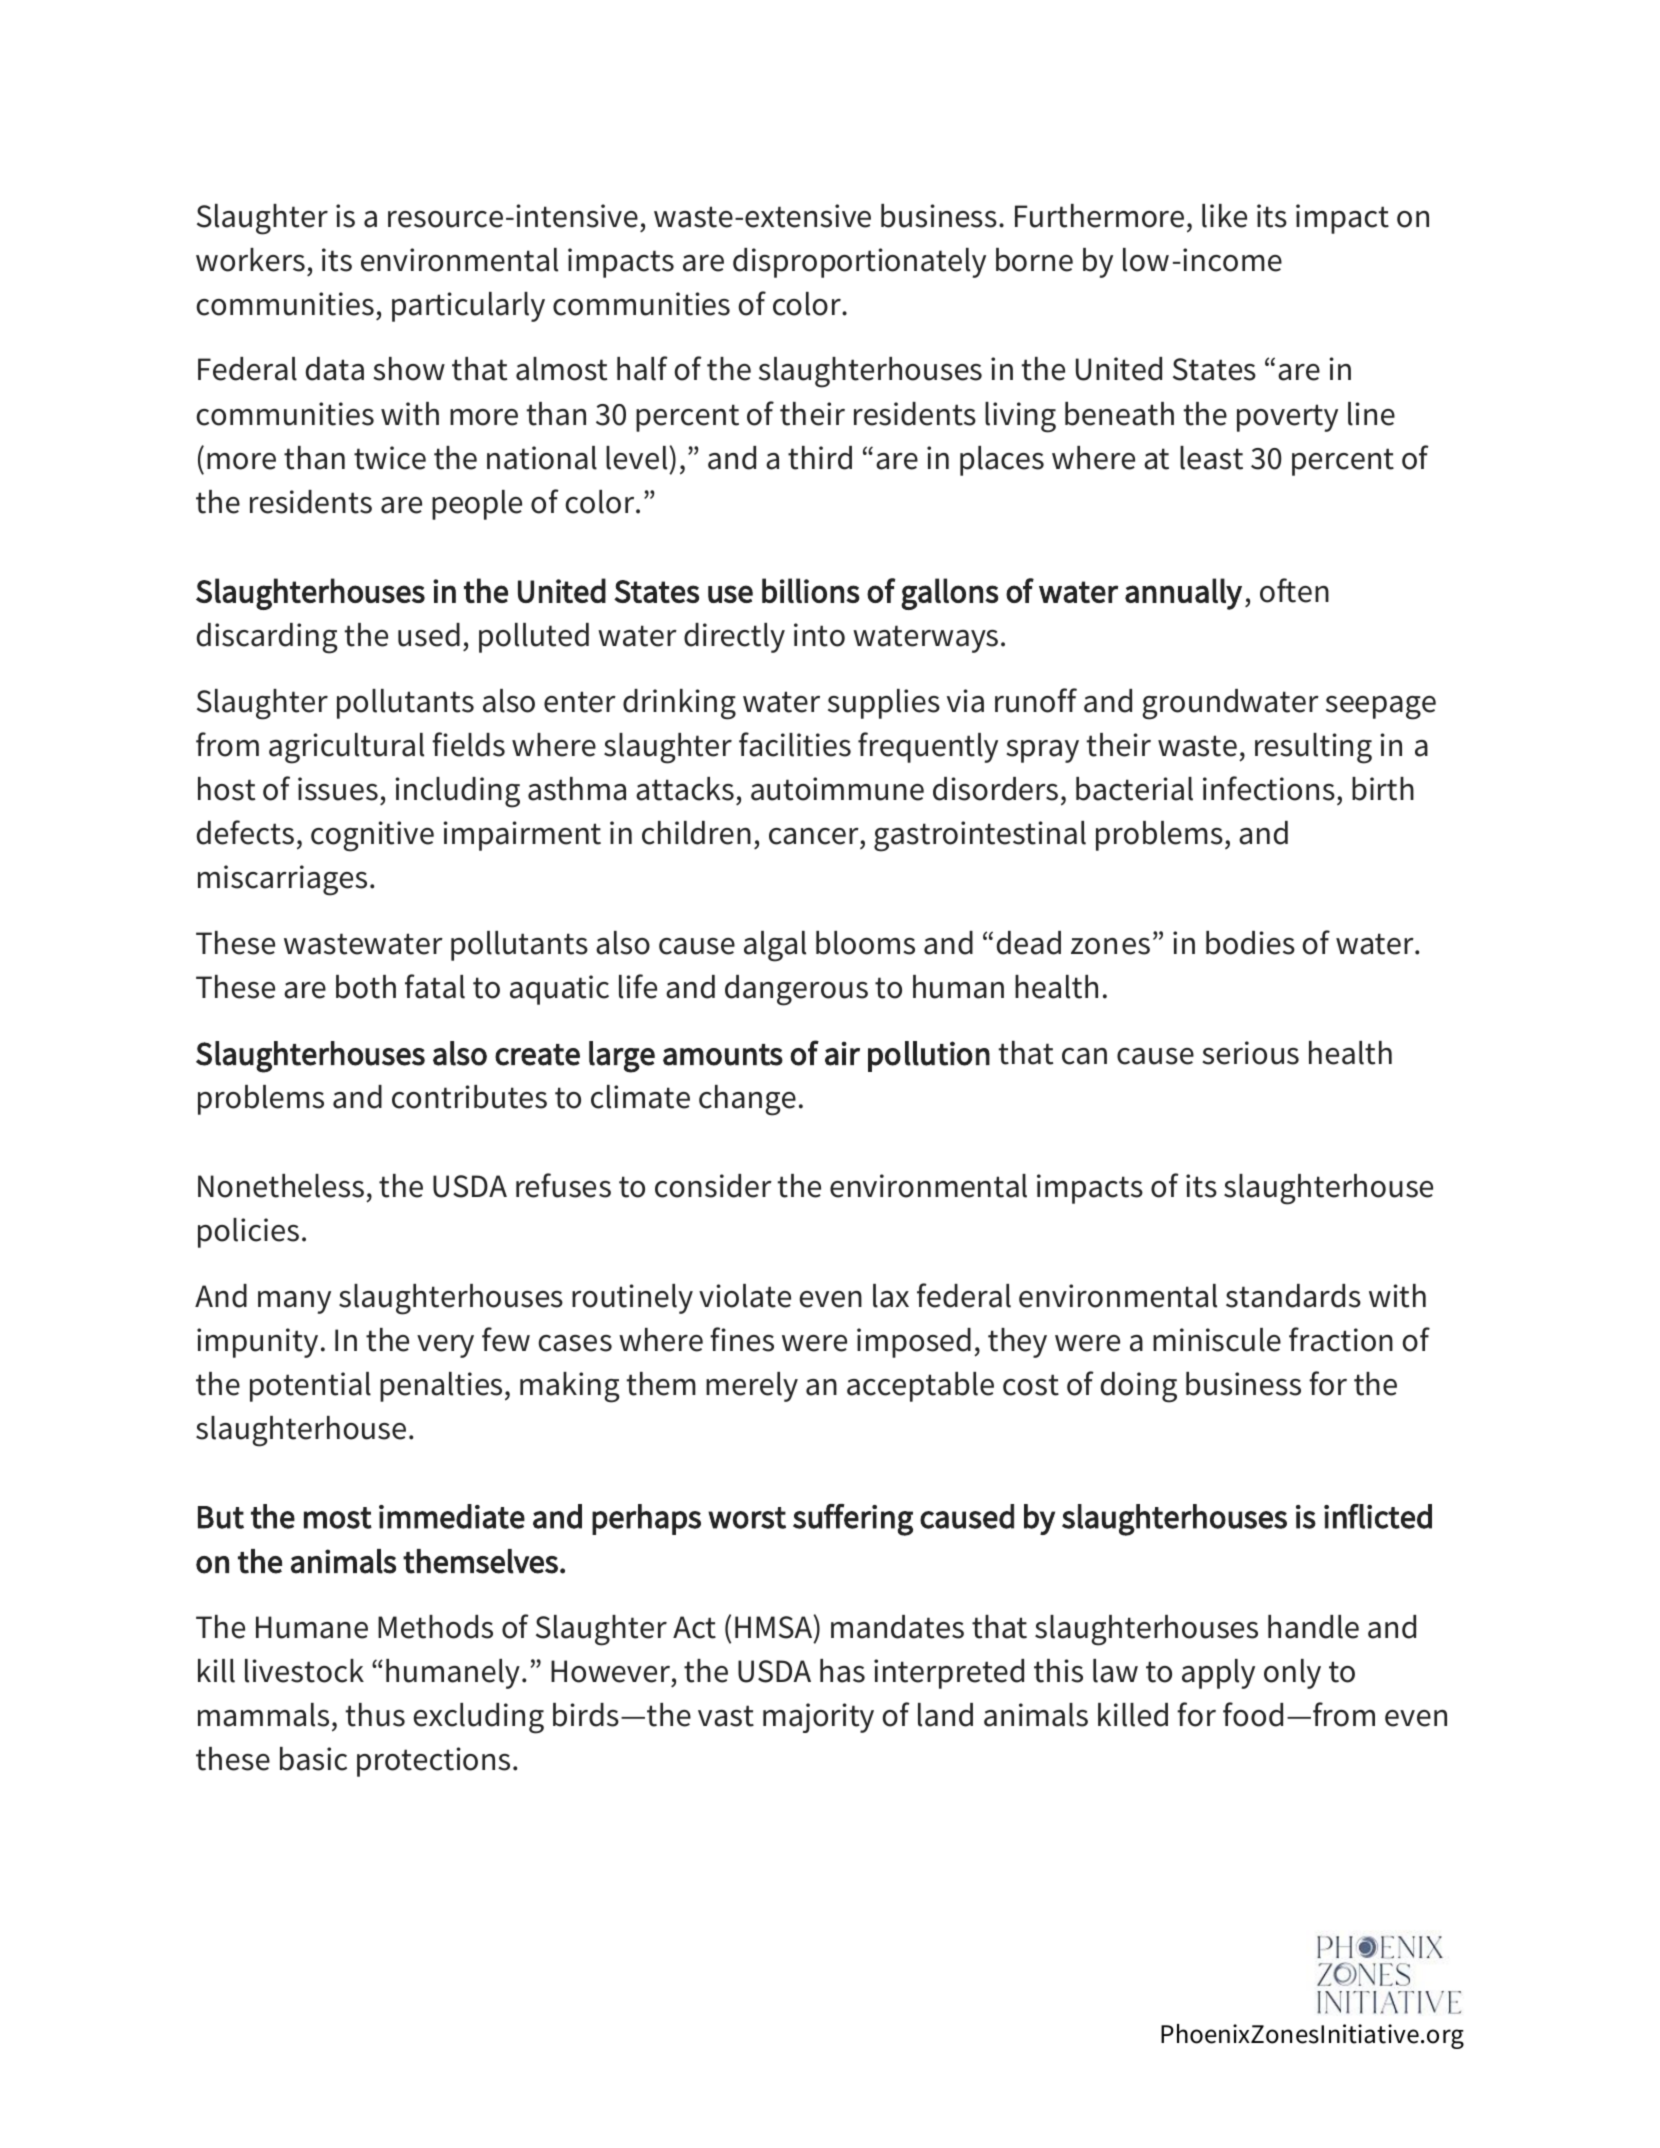  I want to click on standards, so click(1293, 1296).
